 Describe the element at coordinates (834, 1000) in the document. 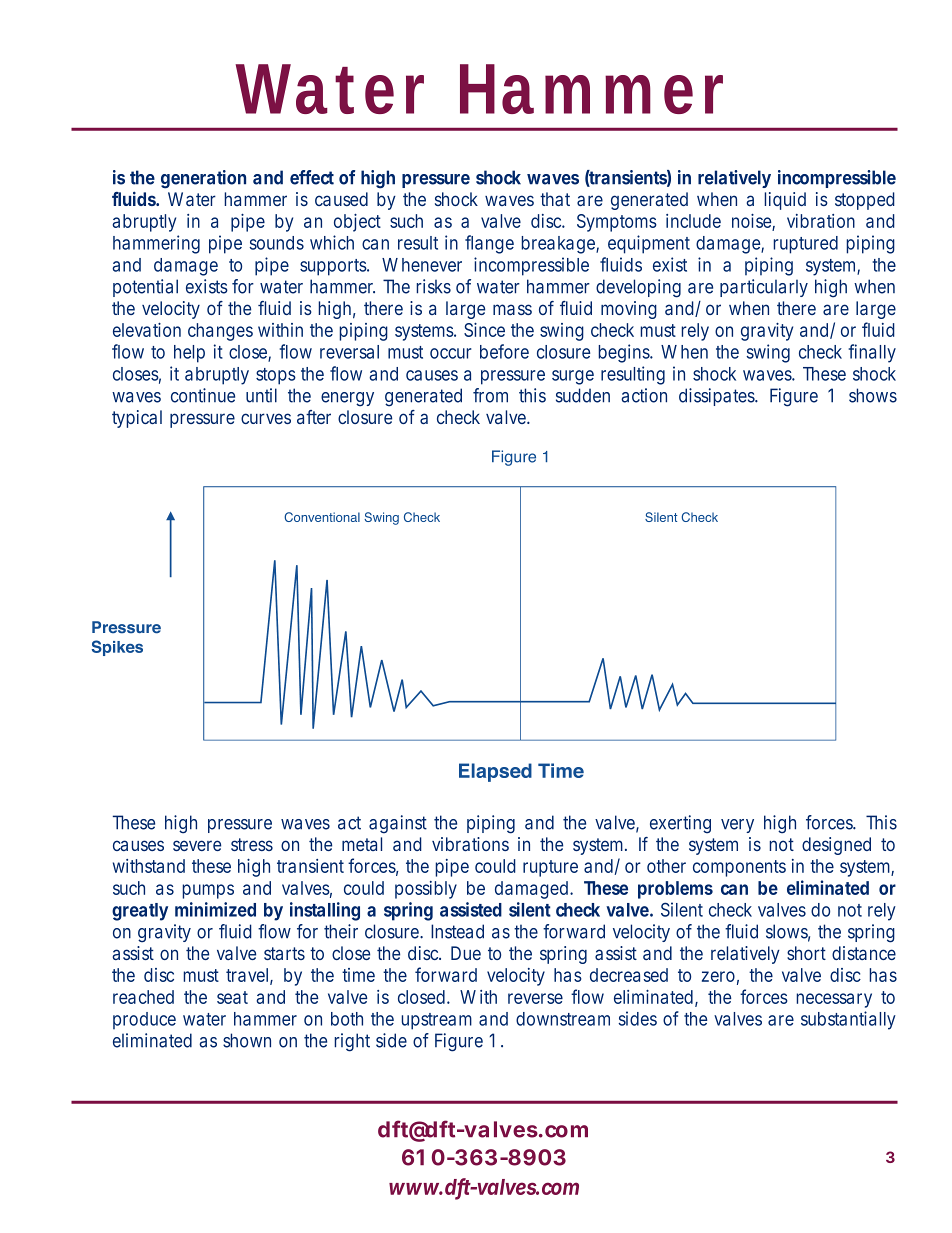

I see `necessary` at that location.
